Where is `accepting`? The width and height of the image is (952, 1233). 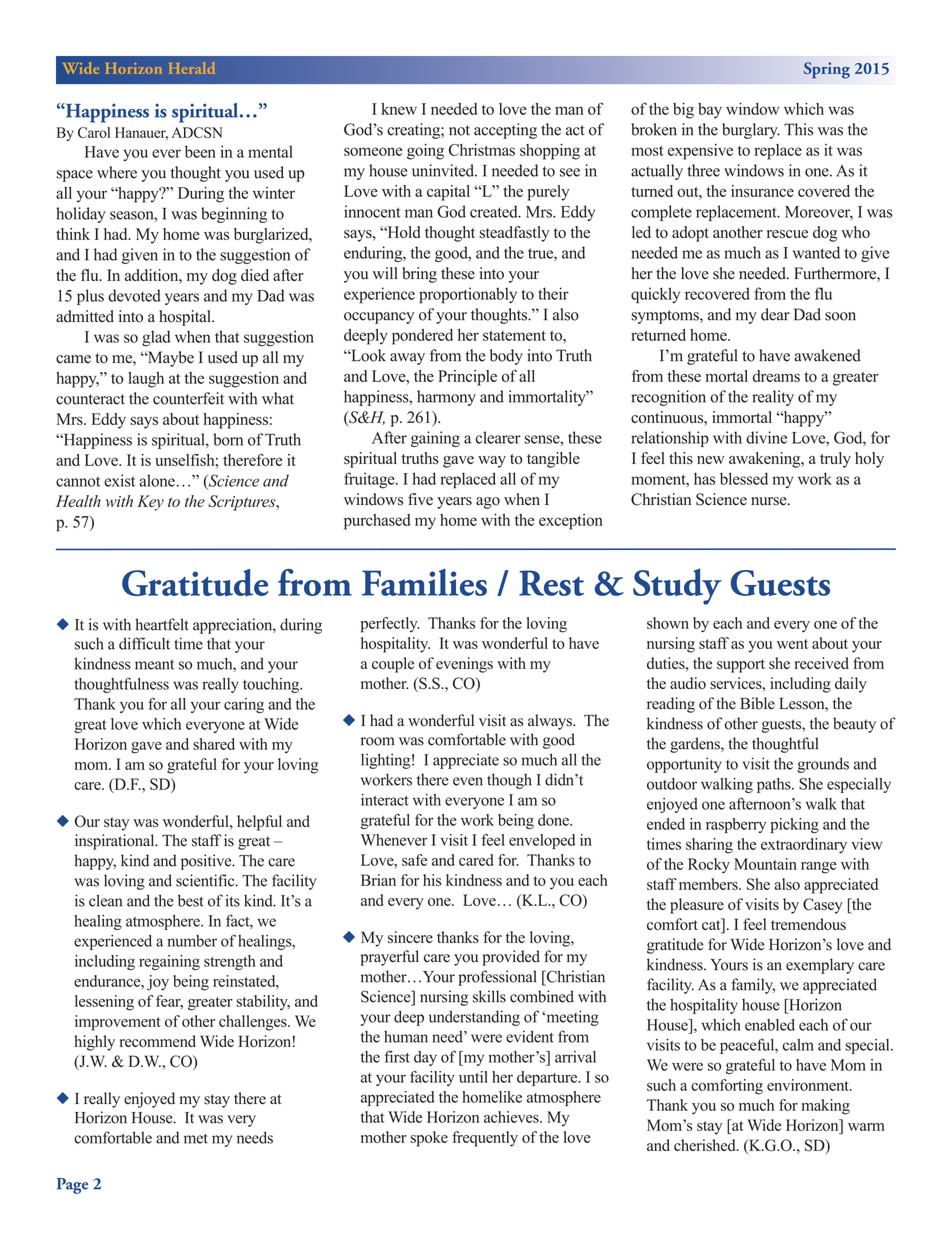 accepting is located at coordinates (505, 131).
